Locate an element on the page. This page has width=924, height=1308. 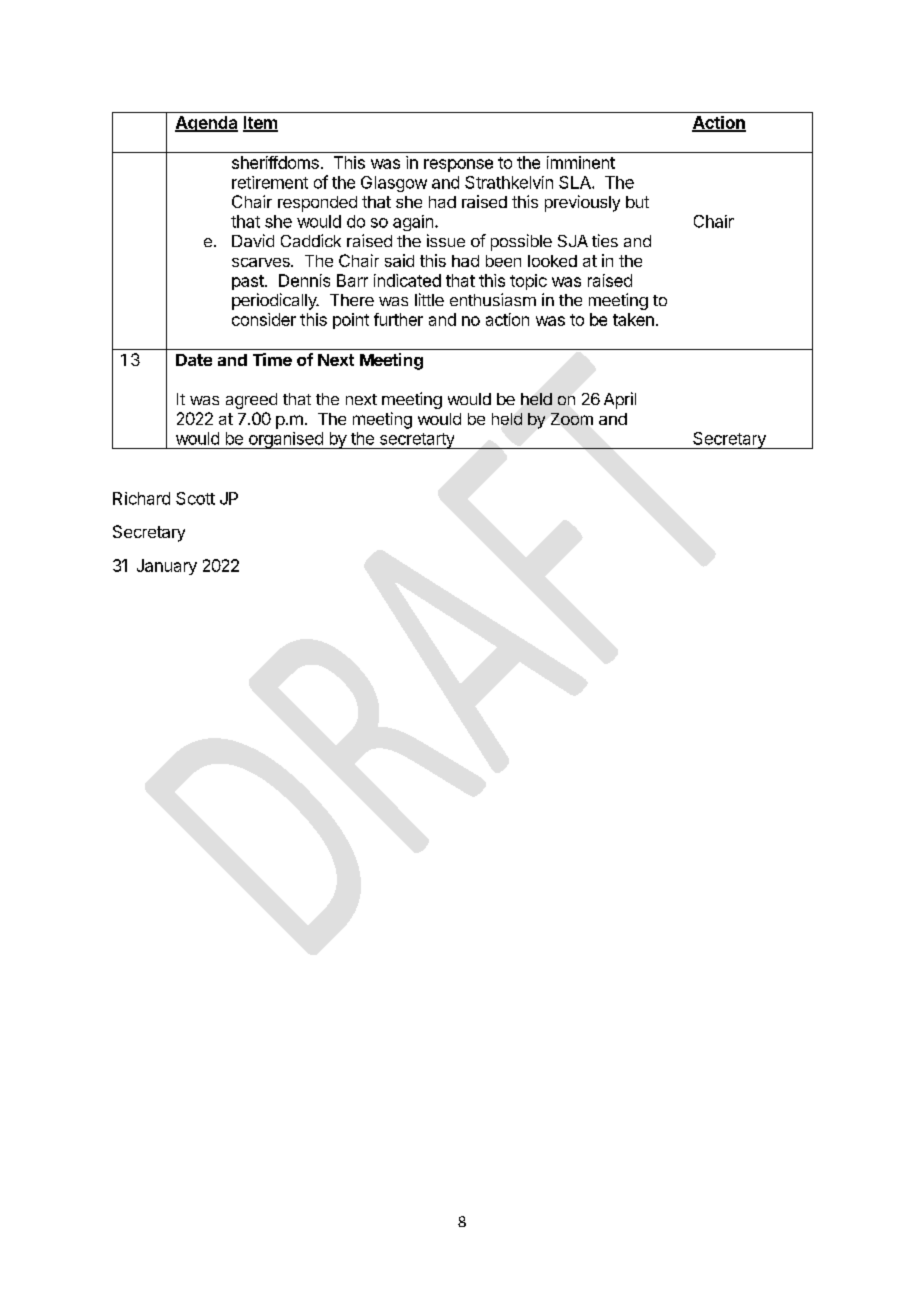
imminent is located at coordinates (581, 162).
